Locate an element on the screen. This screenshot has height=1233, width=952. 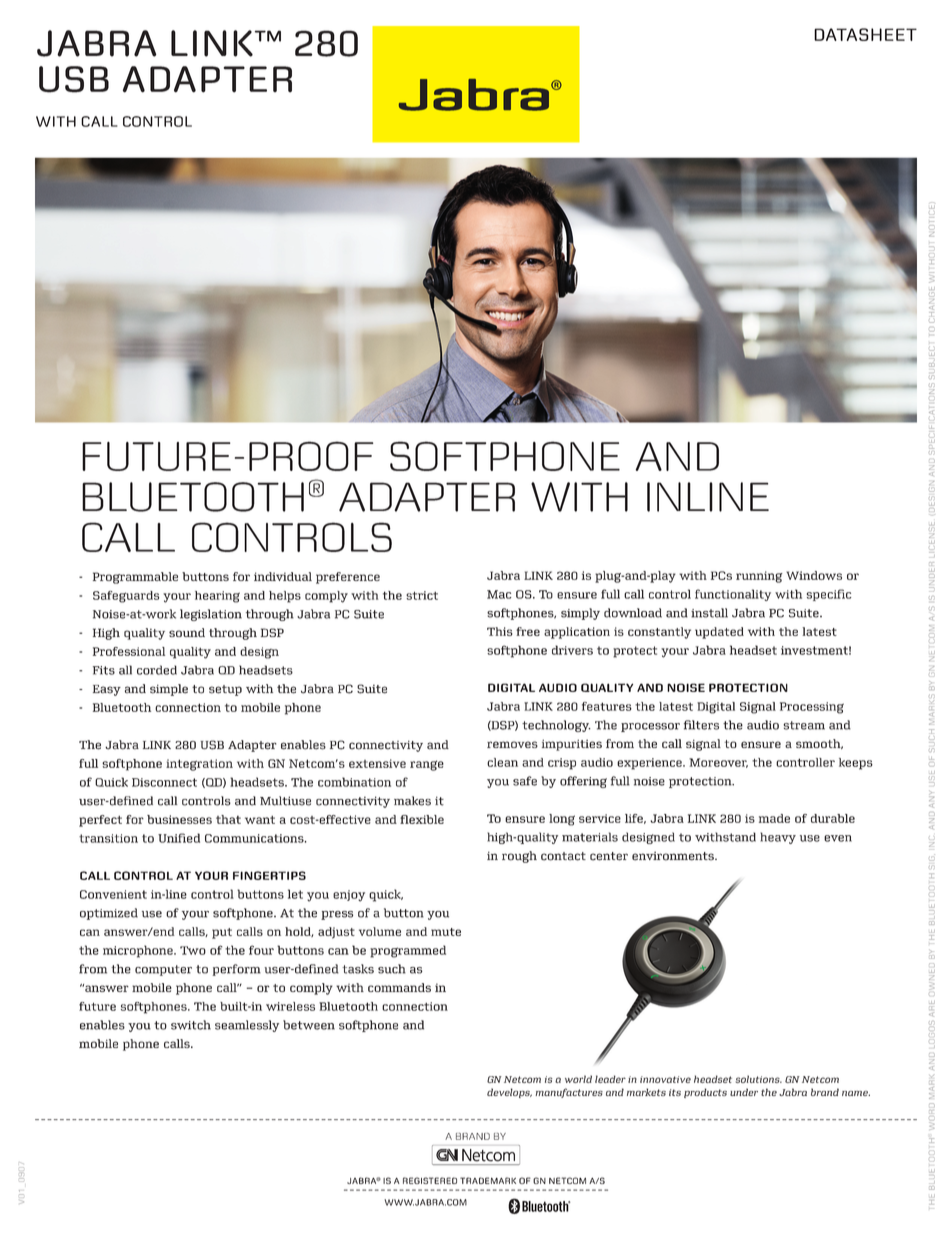
heavy is located at coordinates (778, 838).
